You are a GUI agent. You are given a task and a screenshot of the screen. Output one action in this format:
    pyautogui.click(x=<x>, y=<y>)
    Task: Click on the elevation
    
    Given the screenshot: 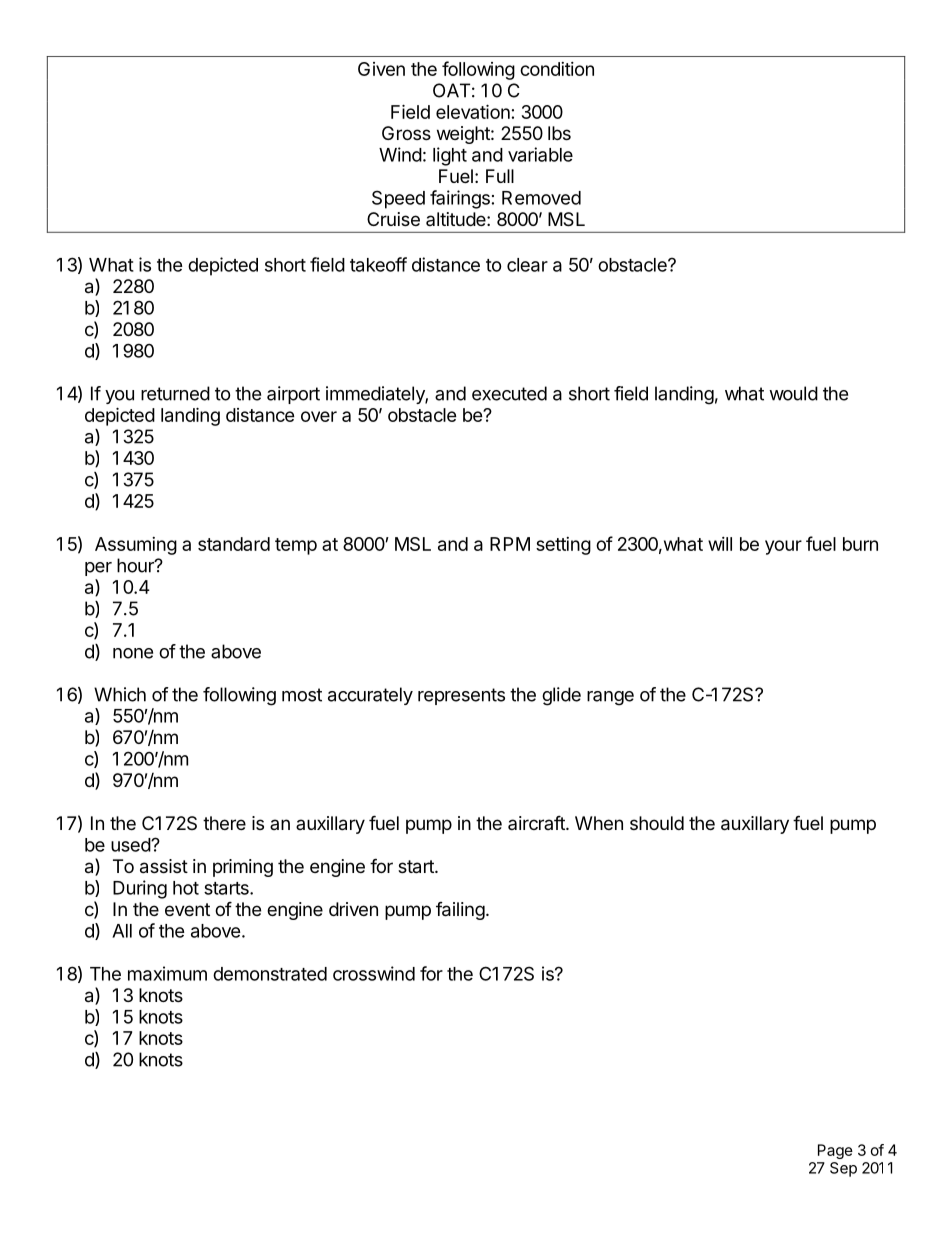 What is the action you would take?
    pyautogui.click(x=473, y=111)
